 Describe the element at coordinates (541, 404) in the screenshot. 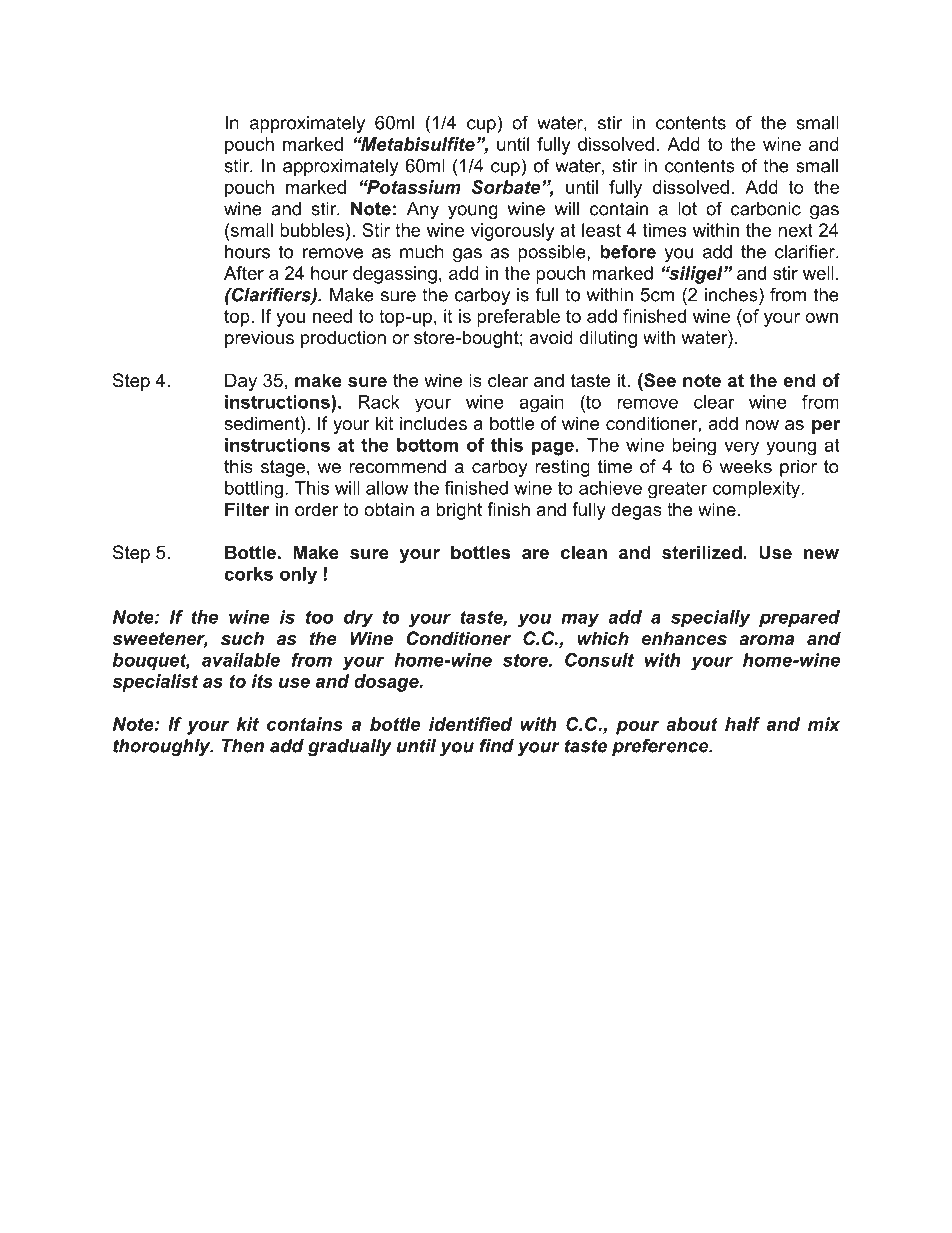

I see `again` at that location.
